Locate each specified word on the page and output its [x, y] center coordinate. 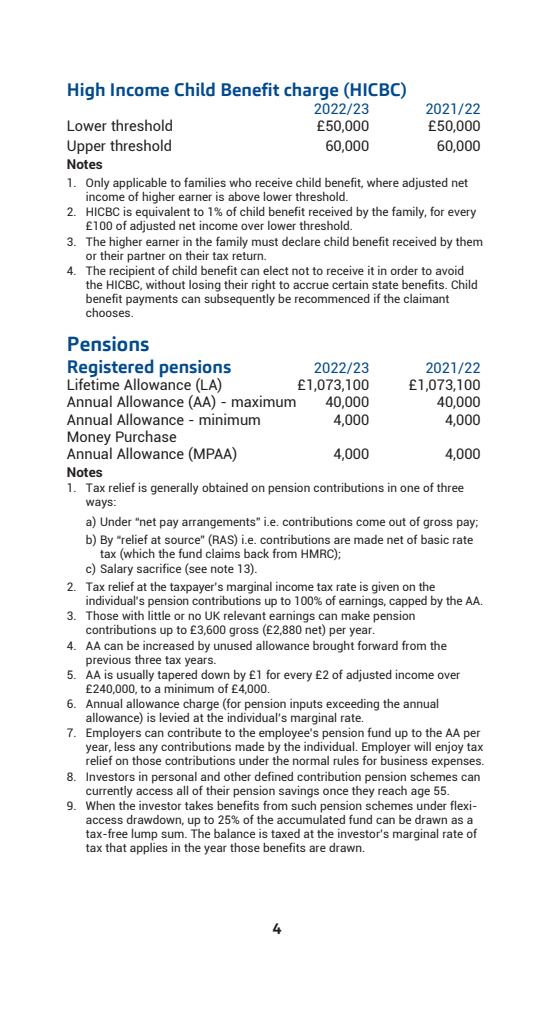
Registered [111, 369]
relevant [245, 615]
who [240, 182]
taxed [285, 833]
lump [145, 835]
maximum [264, 401]
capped [408, 602]
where [383, 182]
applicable [140, 185]
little [159, 615]
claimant [426, 298]
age [420, 793]
